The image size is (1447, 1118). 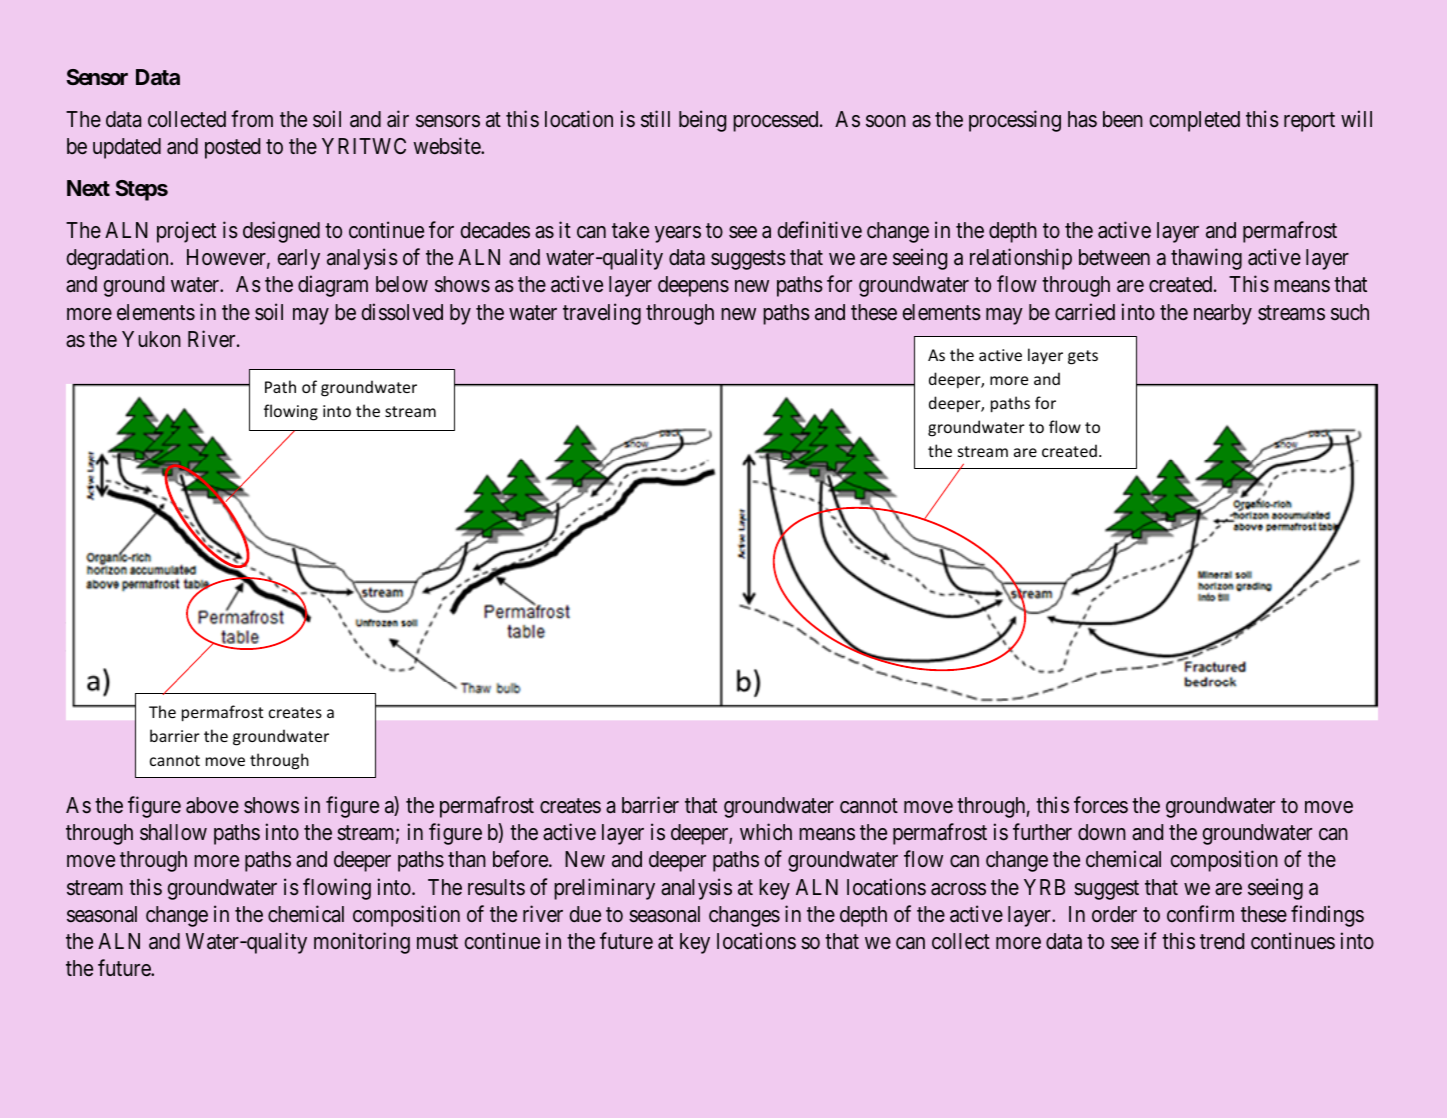 I want to click on posted, so click(x=232, y=148).
